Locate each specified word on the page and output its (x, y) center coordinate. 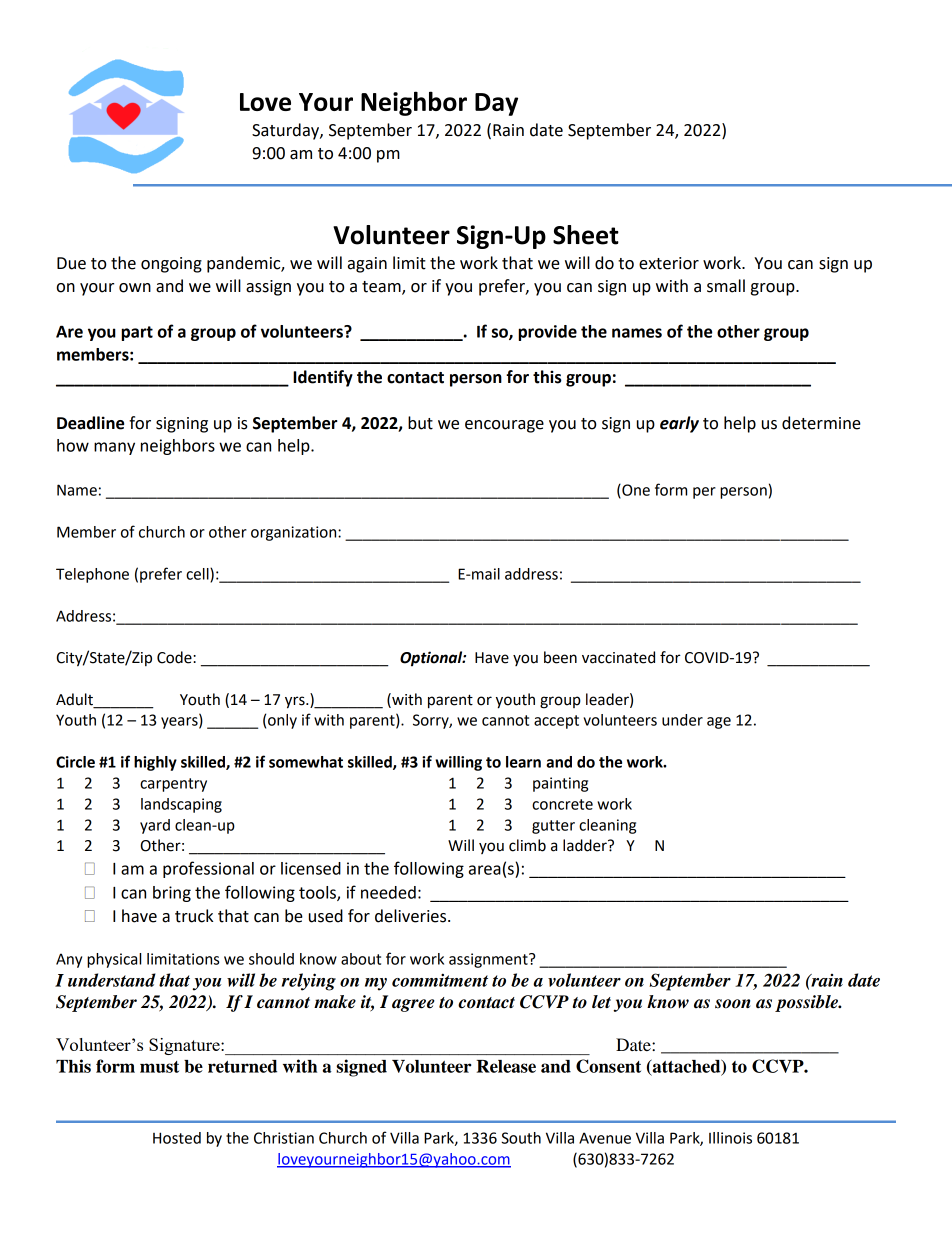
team (382, 288)
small (726, 286)
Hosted (177, 1138)
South (521, 1138)
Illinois (730, 1138)
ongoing (171, 265)
